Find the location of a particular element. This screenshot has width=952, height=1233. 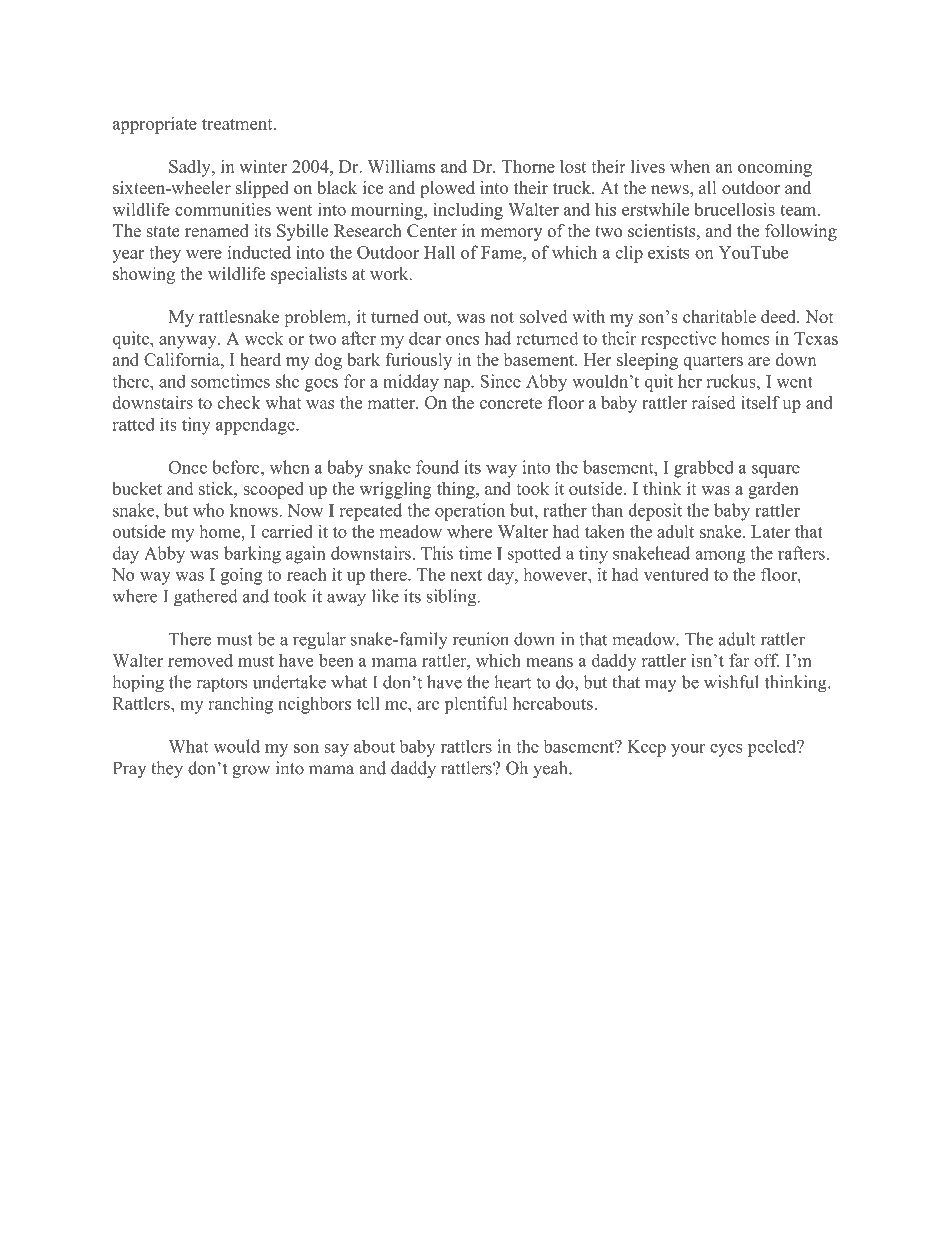

among is located at coordinates (720, 557).
